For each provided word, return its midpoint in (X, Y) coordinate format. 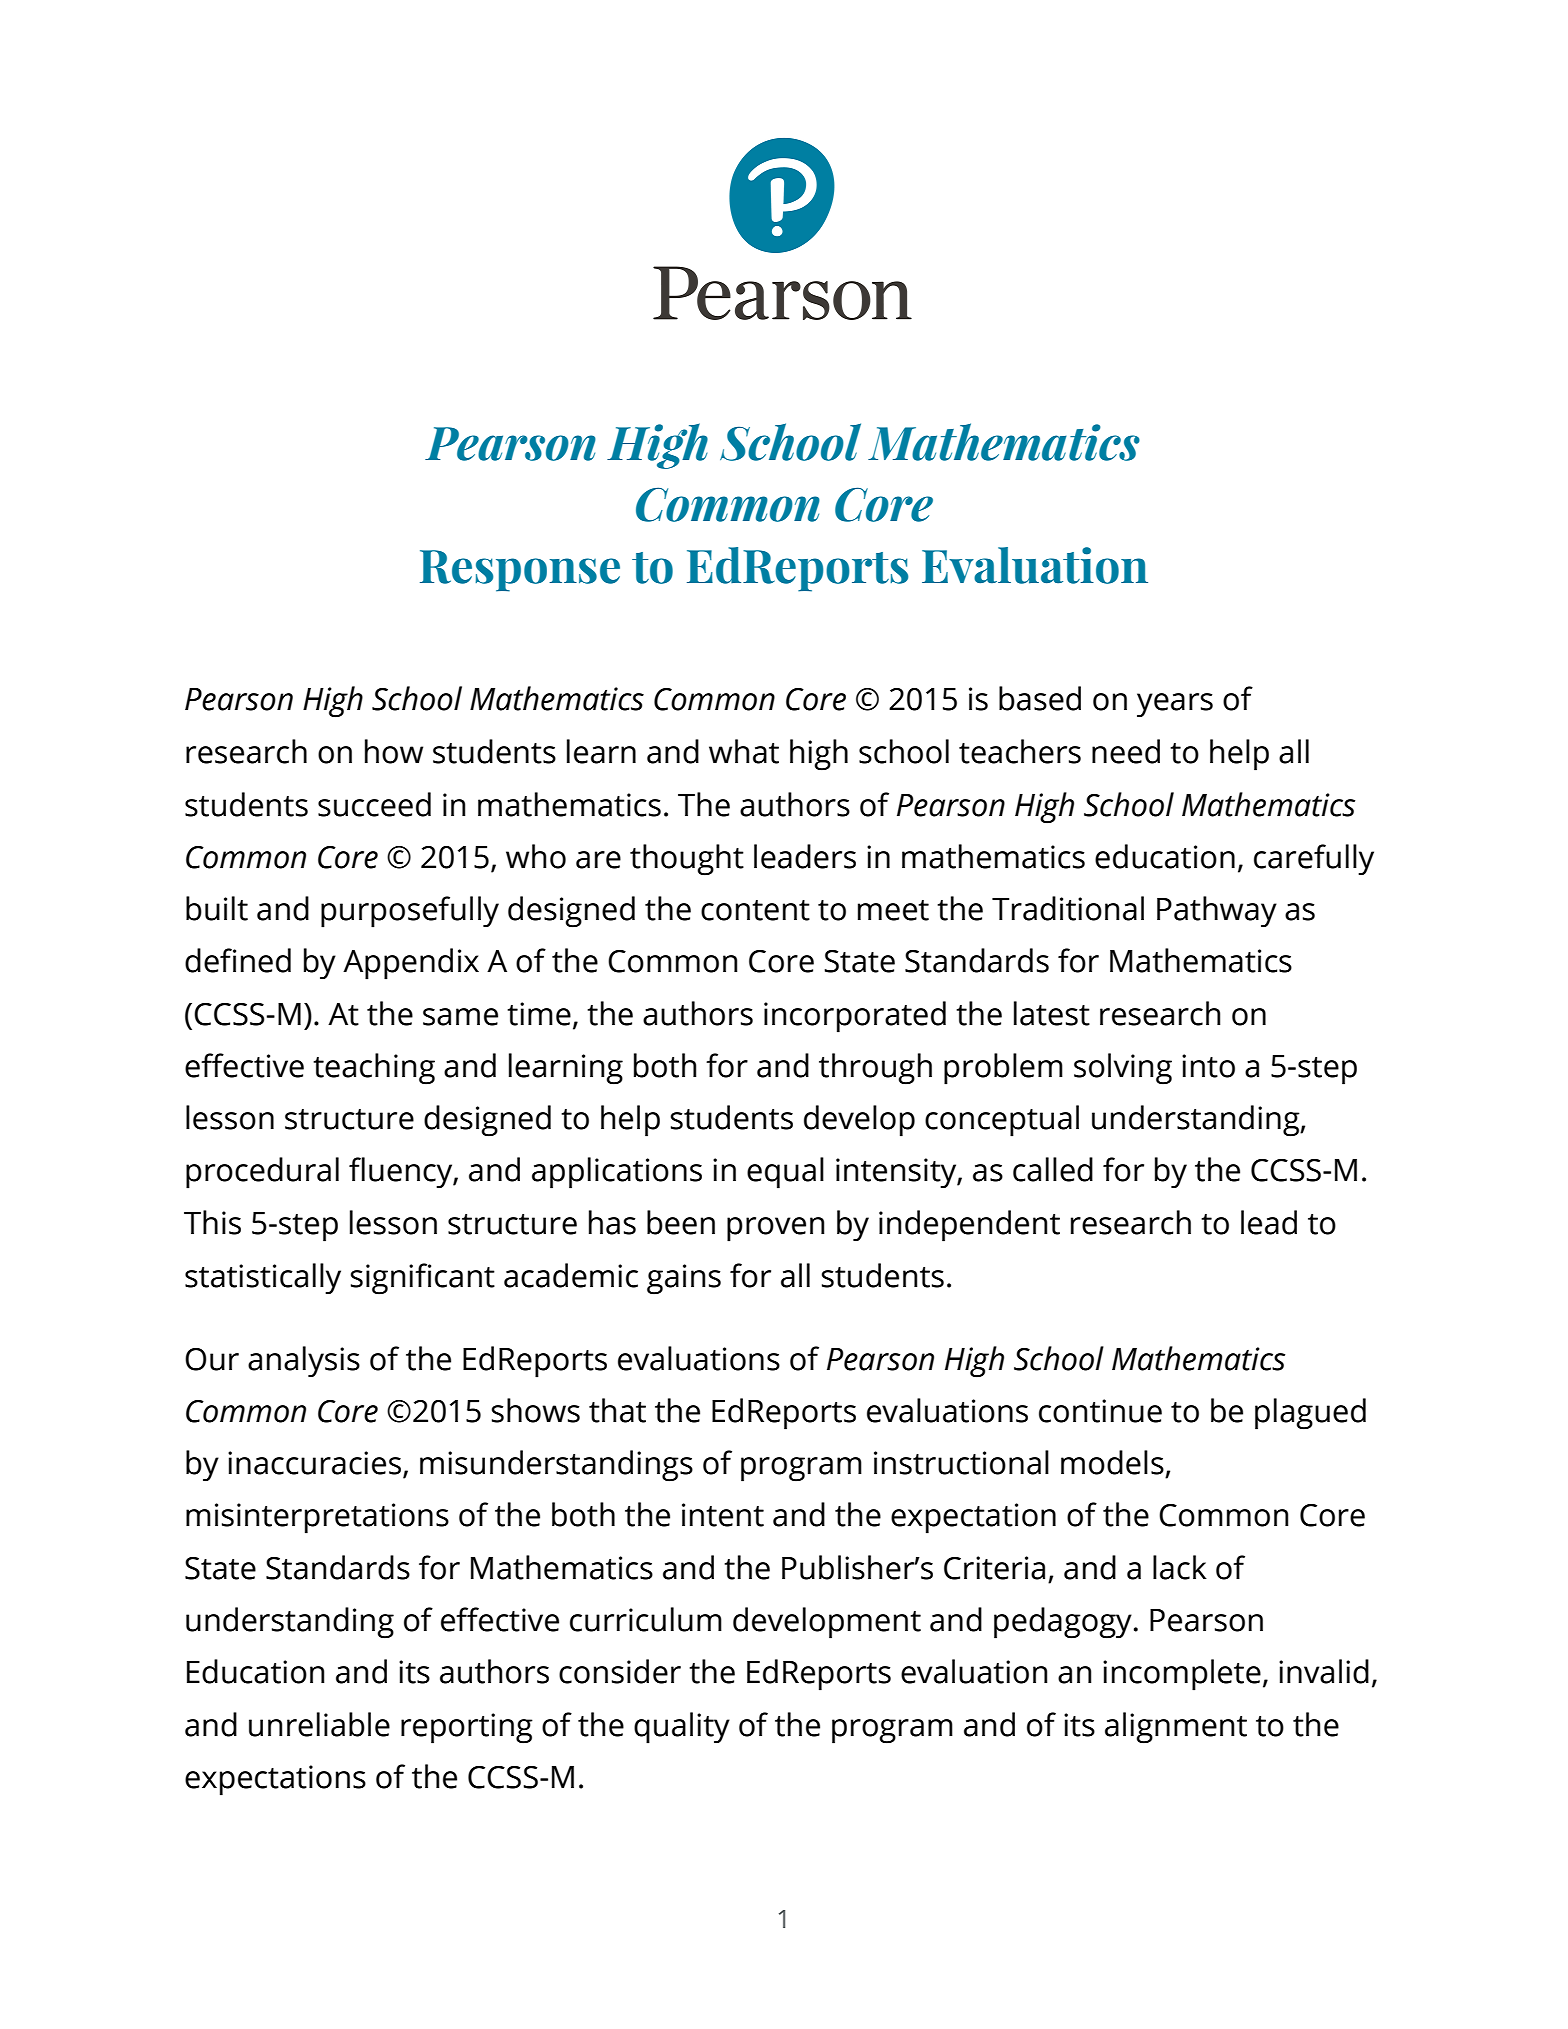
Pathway (1217, 912)
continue (1100, 1411)
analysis (304, 1361)
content (755, 910)
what (744, 751)
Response (520, 571)
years (1175, 705)
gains (684, 1279)
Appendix (411, 964)
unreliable (319, 1724)
